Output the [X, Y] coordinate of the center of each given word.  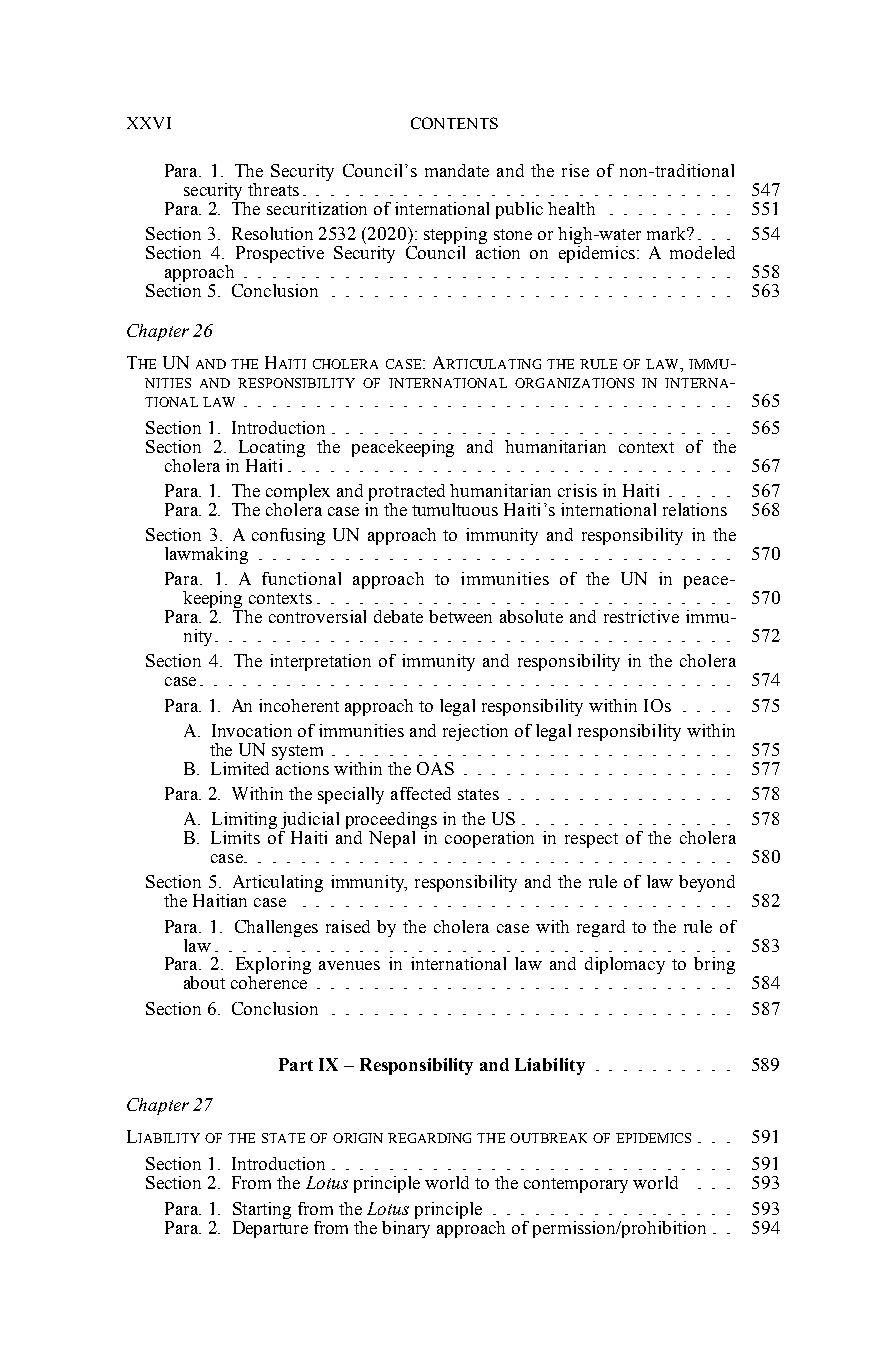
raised [348, 926]
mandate [457, 170]
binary [406, 1228]
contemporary [576, 1185]
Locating [272, 448]
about [204, 982]
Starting [262, 1210]
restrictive [641, 616]
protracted [405, 494]
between [460, 616]
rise [575, 170]
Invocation [252, 730]
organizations [574, 383]
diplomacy [625, 965]
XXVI [149, 123]
